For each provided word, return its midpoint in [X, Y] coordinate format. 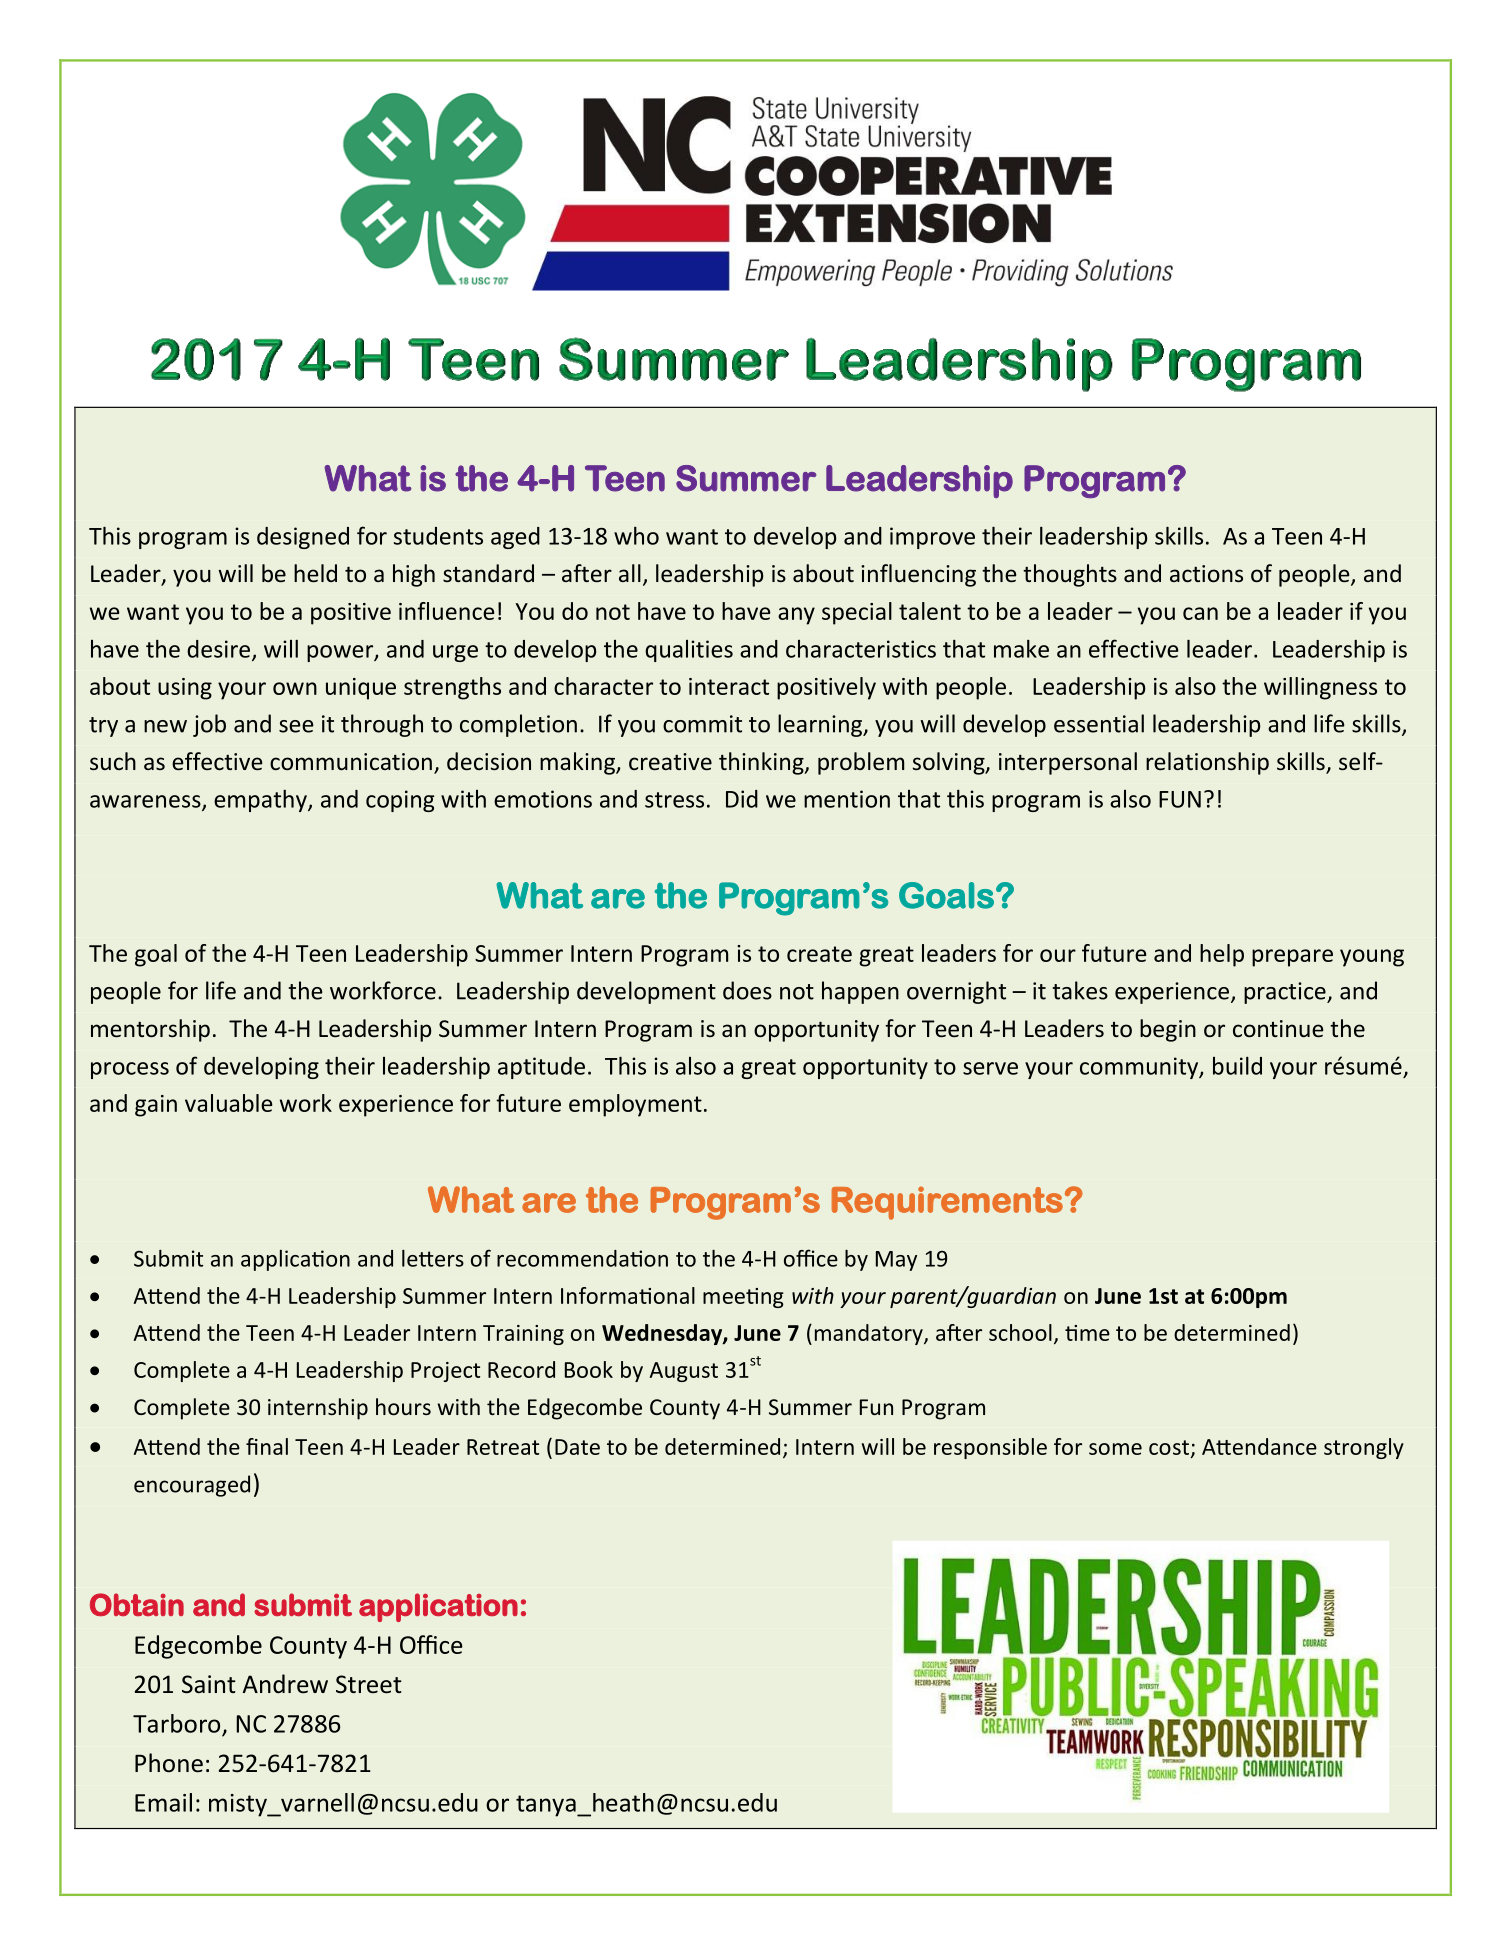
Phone [169, 1763]
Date [577, 1447]
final [267, 1446]
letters [433, 1258]
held [315, 573]
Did [742, 799]
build [1237, 1066]
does [747, 990]
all [630, 573]
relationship [1207, 763]
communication [351, 761]
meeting [743, 1298]
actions [1206, 574]
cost [1169, 1447]
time [1087, 1333]
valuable [228, 1103]
